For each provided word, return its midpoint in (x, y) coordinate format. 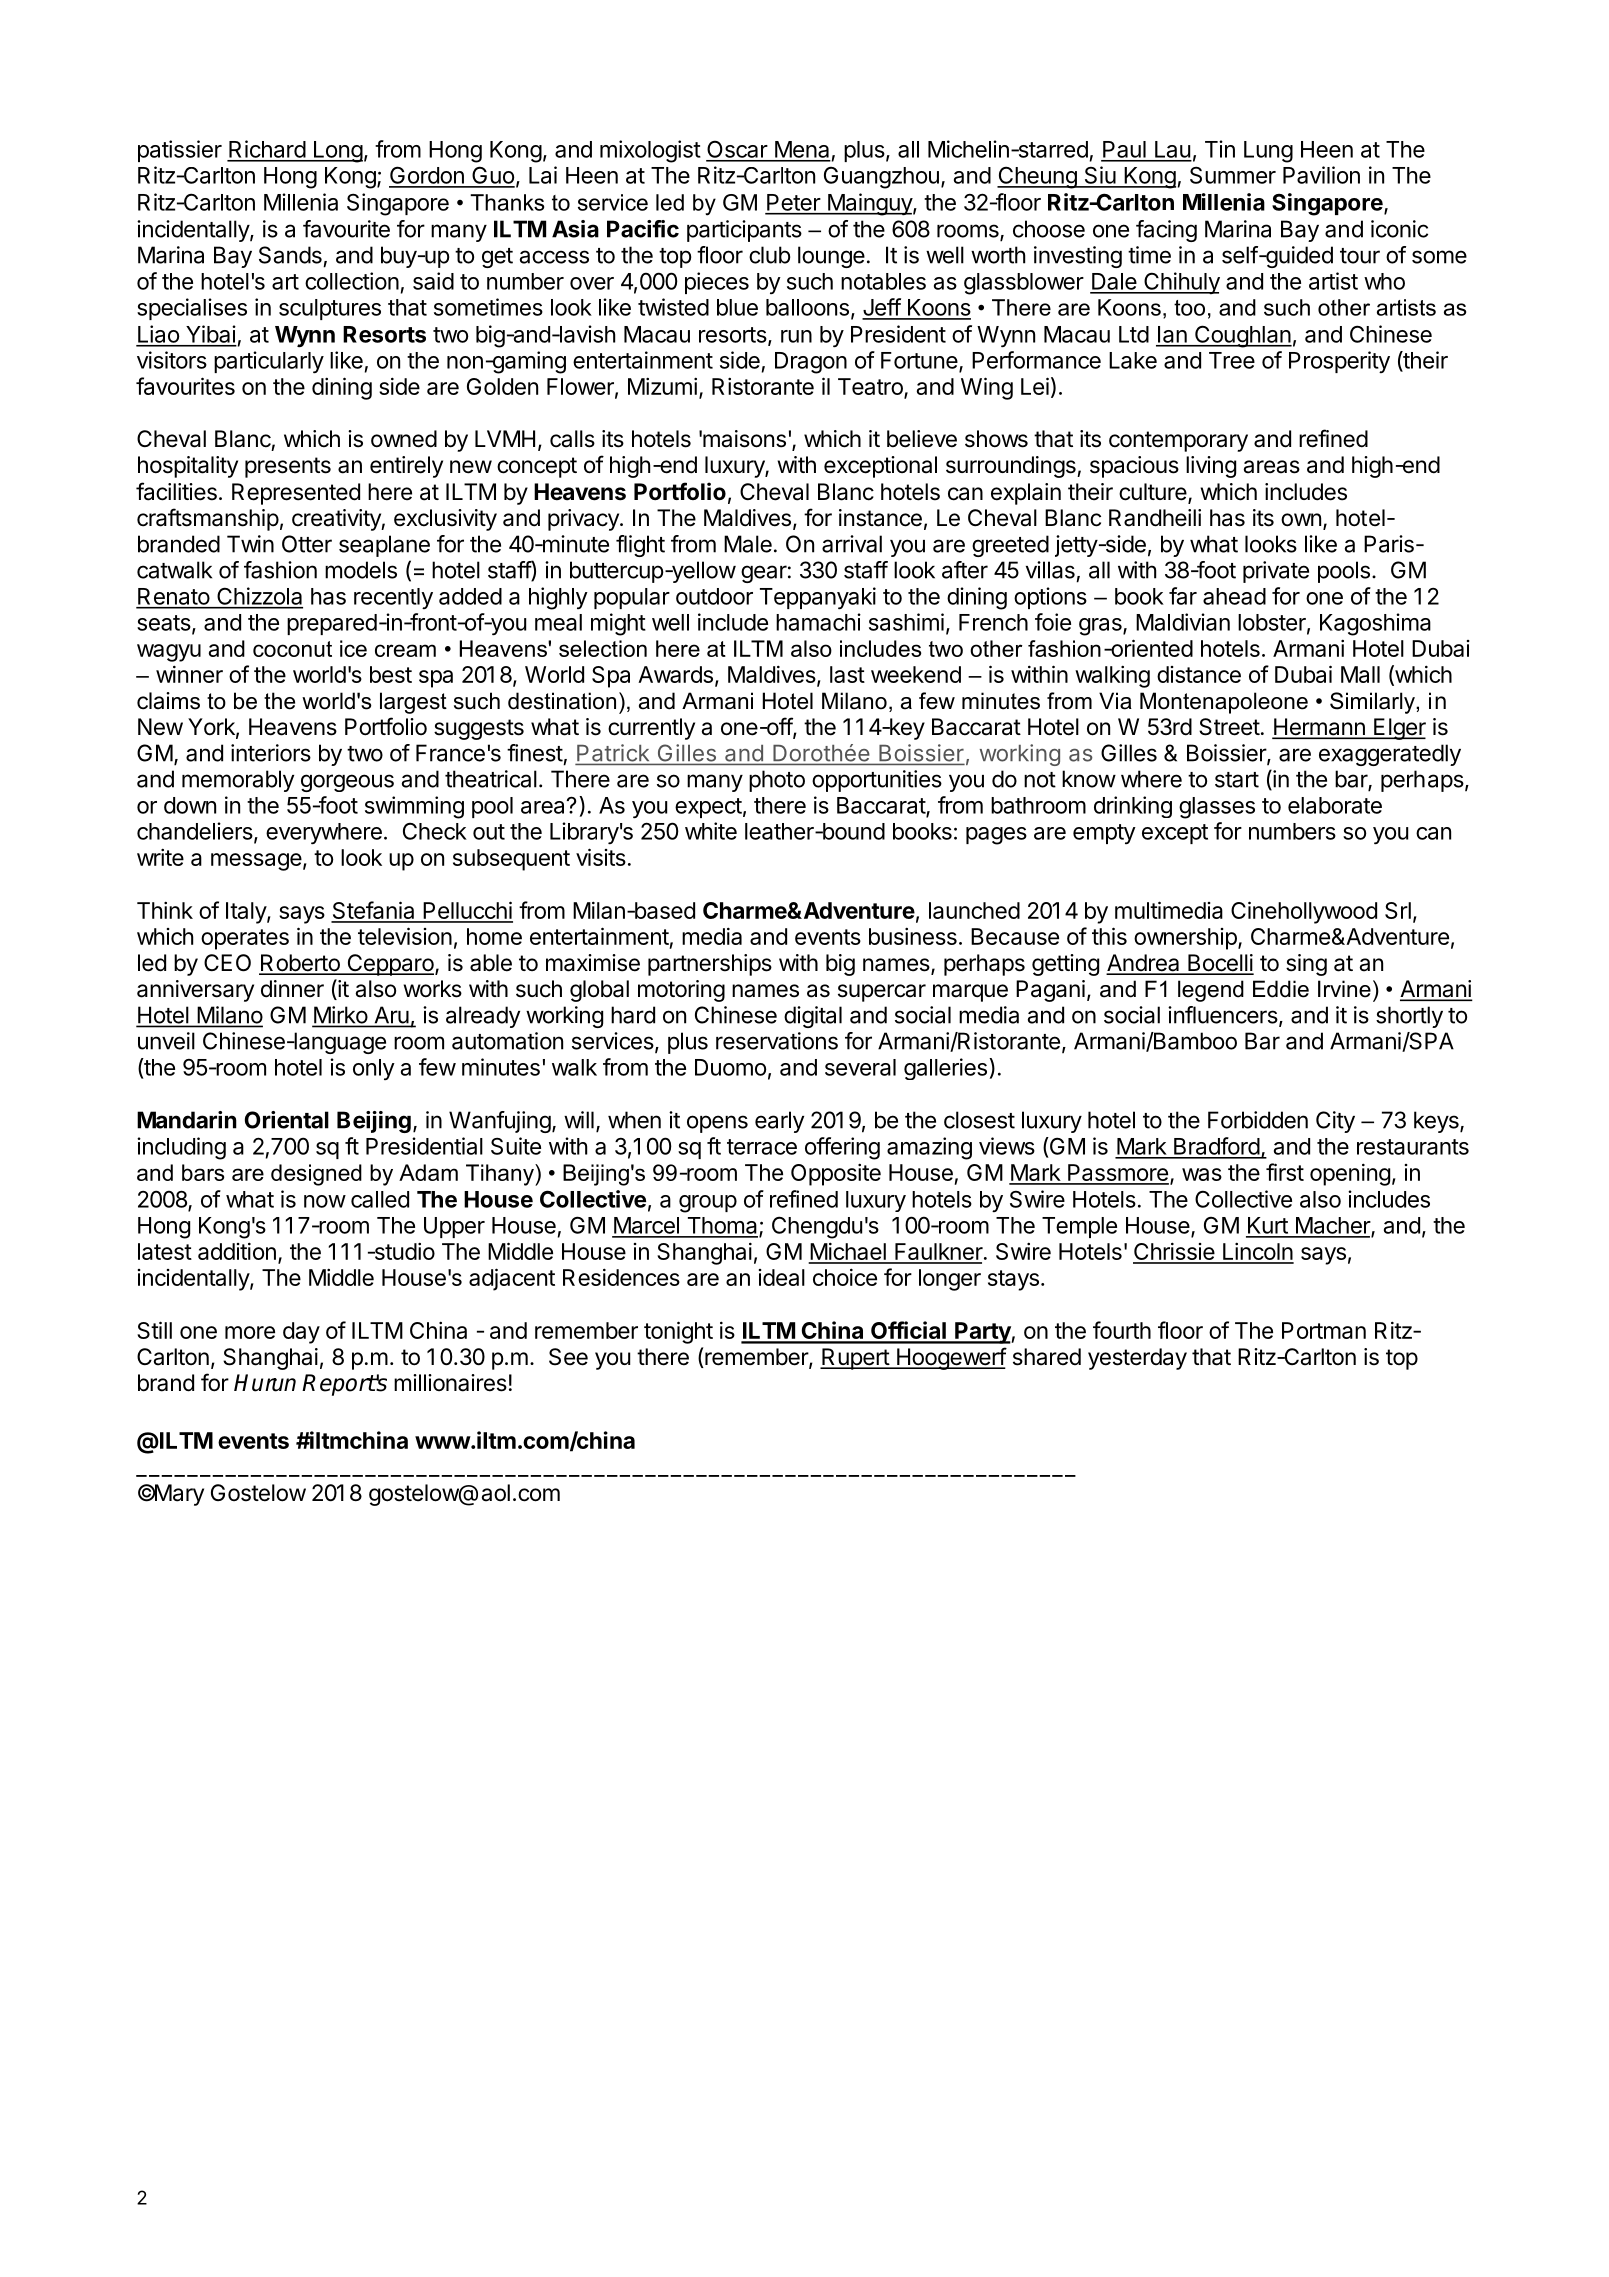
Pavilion (1321, 175)
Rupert (855, 1359)
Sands (290, 255)
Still (154, 1330)
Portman (1324, 1330)
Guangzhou (881, 178)
